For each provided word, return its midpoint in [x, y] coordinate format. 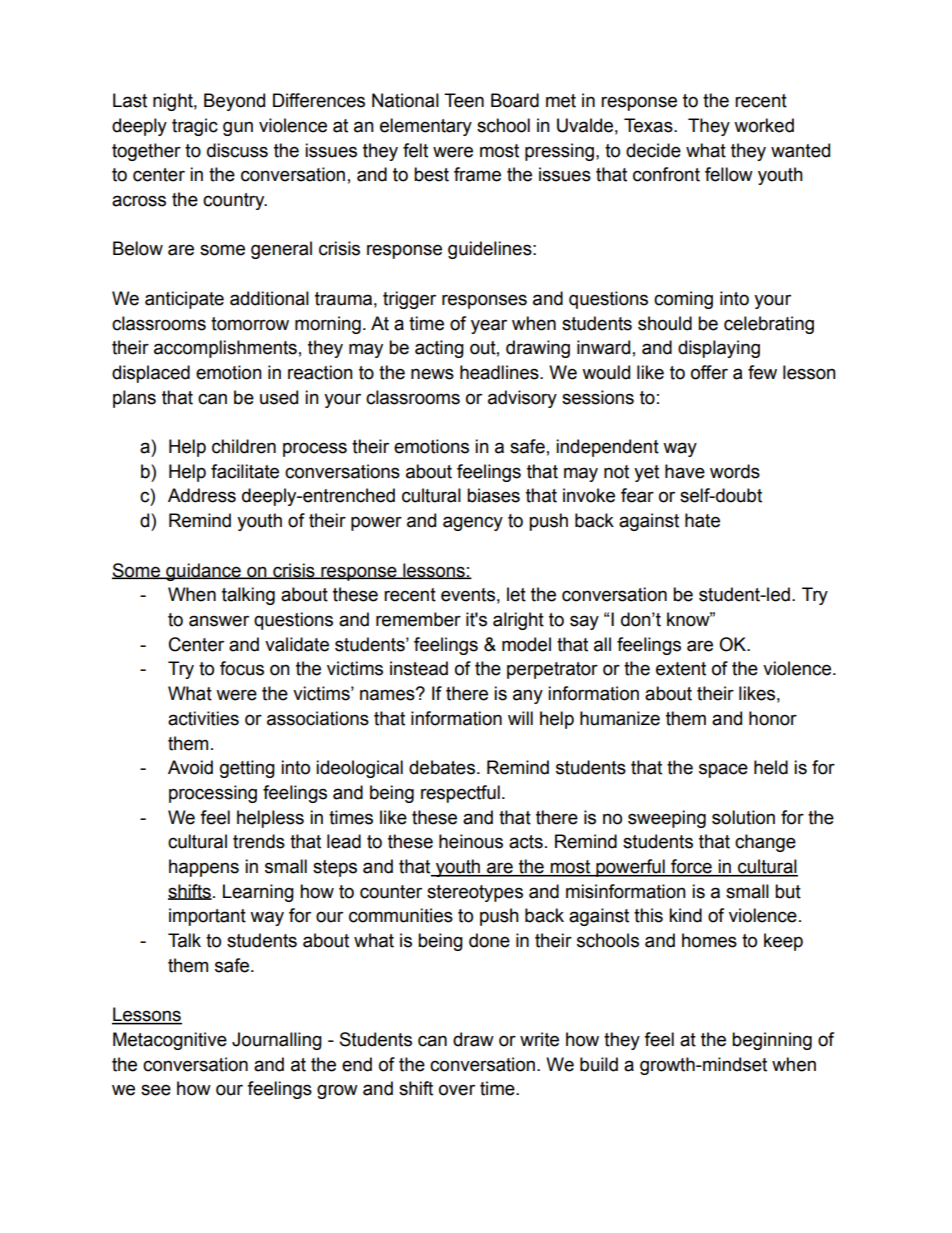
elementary [426, 127]
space [723, 770]
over [457, 1090]
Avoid [190, 767]
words [735, 471]
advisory [522, 399]
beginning [772, 1041]
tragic [195, 127]
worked [764, 125]
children [244, 446]
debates [442, 767]
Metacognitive [170, 1041]
